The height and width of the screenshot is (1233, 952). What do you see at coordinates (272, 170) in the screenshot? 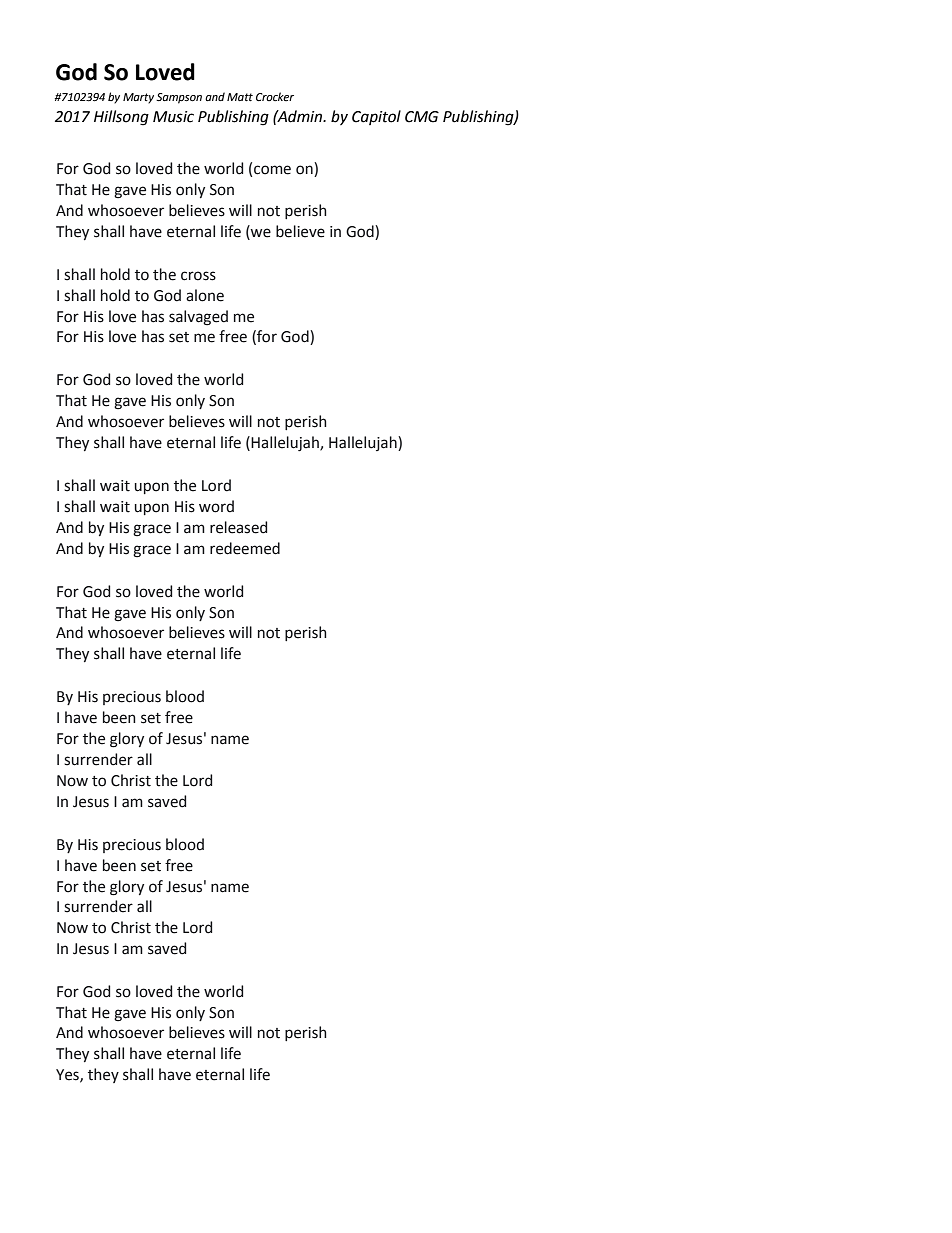
I see `come` at bounding box center [272, 170].
